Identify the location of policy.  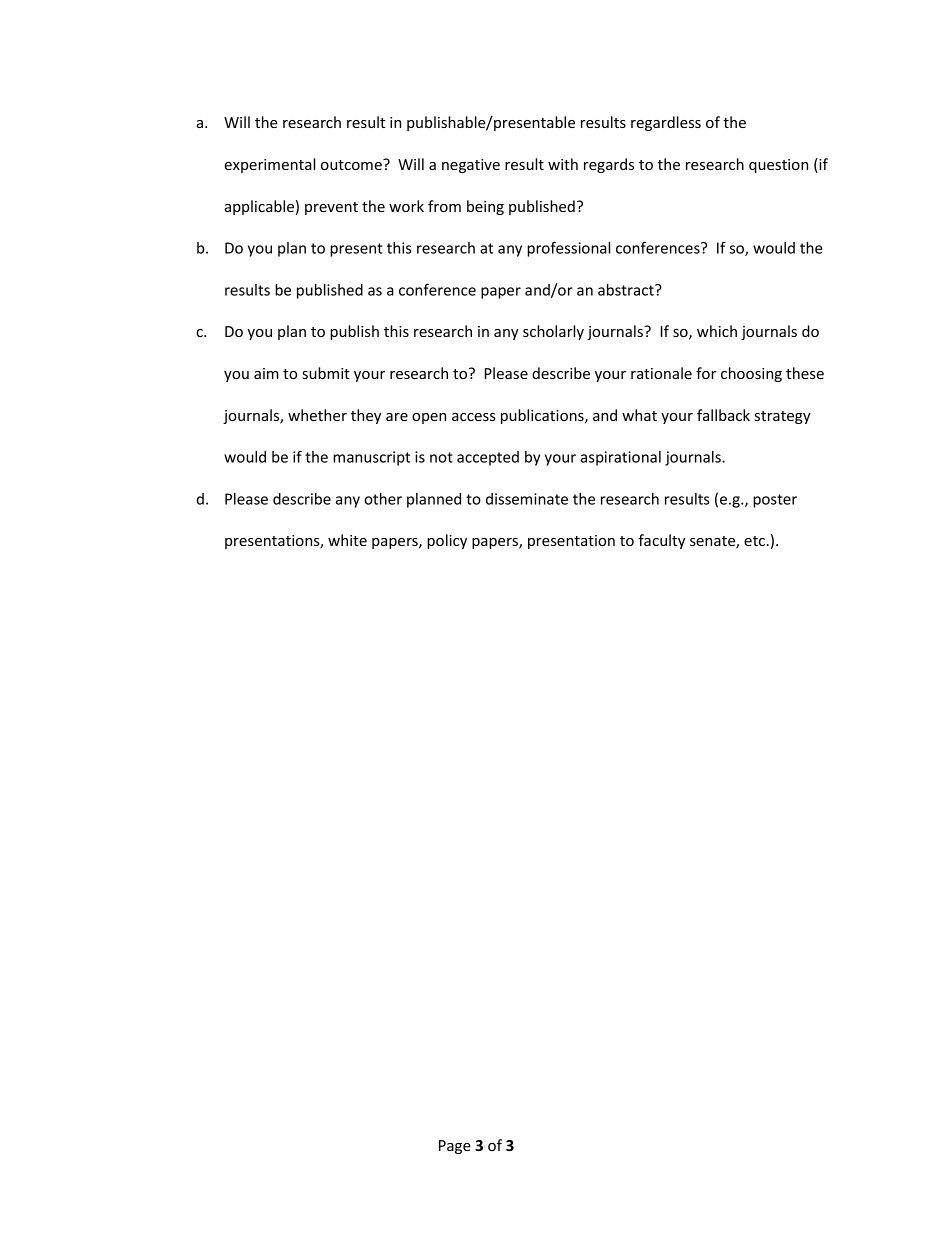
(447, 541).
